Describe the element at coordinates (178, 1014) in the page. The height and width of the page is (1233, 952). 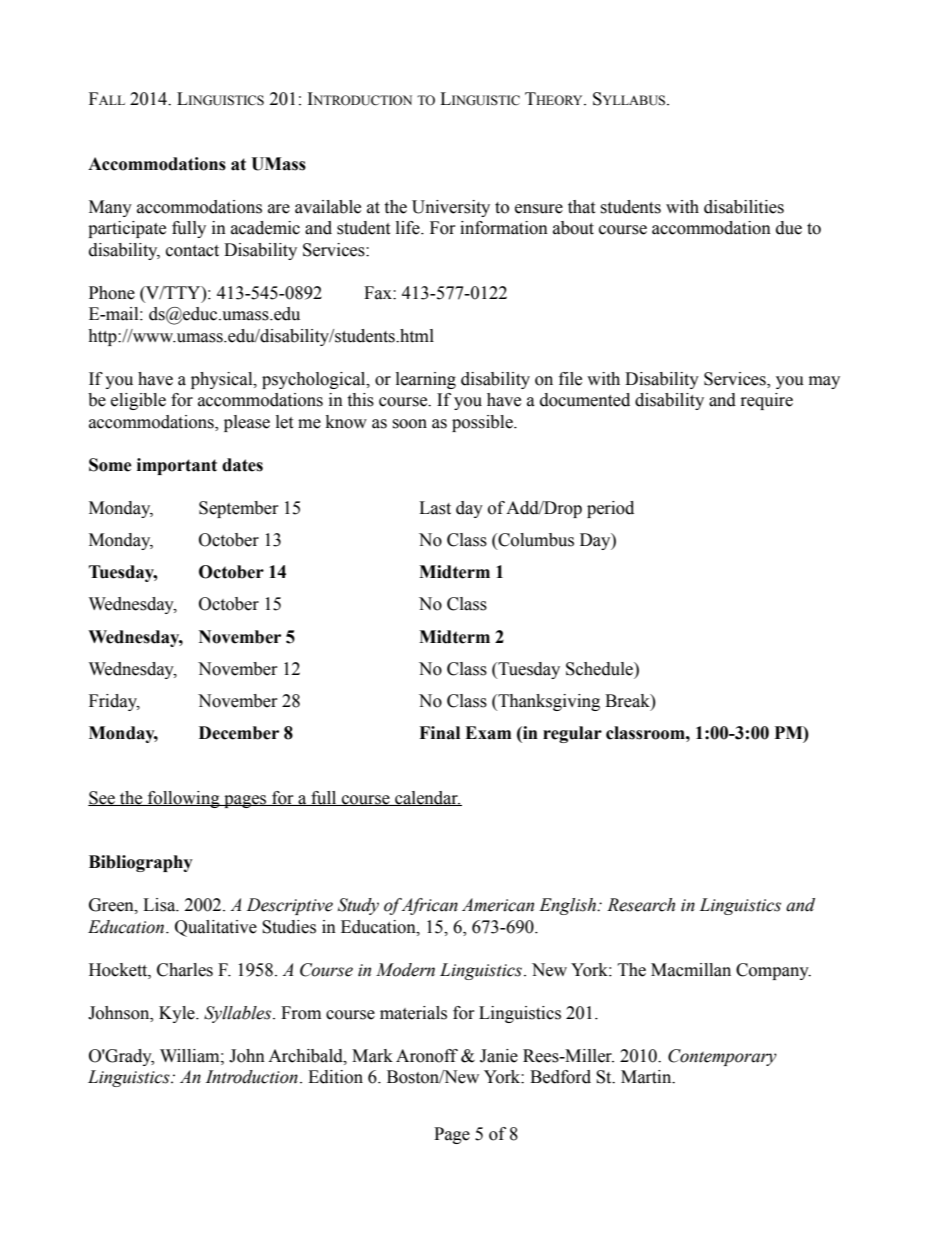
I see `Kyle` at that location.
